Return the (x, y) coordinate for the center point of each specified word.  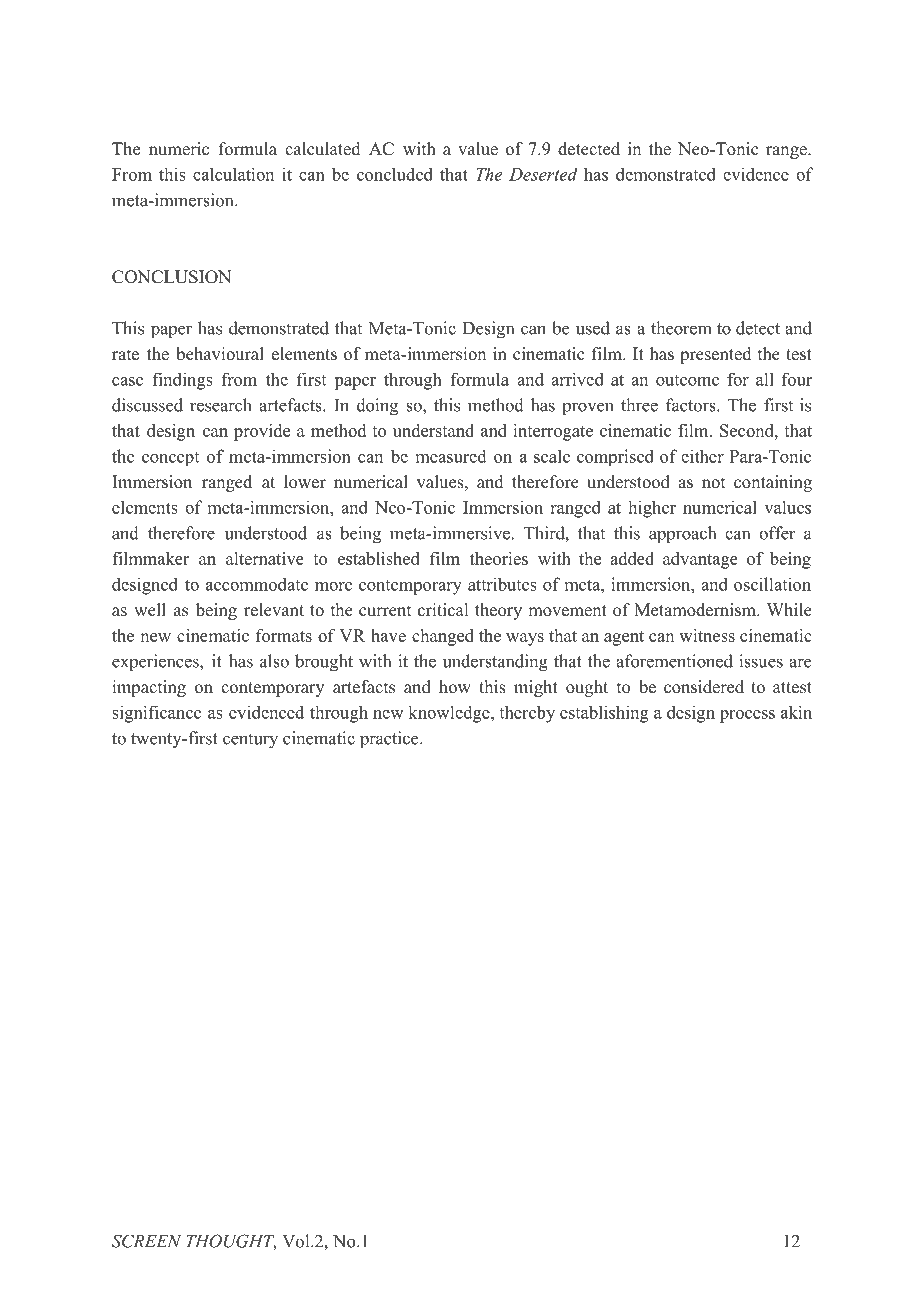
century (250, 741)
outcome (687, 380)
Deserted (543, 174)
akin (796, 712)
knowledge (450, 714)
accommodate (257, 584)
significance (156, 714)
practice (389, 740)
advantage (700, 560)
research (221, 405)
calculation (233, 174)
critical (443, 610)
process (747, 716)
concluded (395, 174)
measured (451, 456)
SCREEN (146, 1241)
